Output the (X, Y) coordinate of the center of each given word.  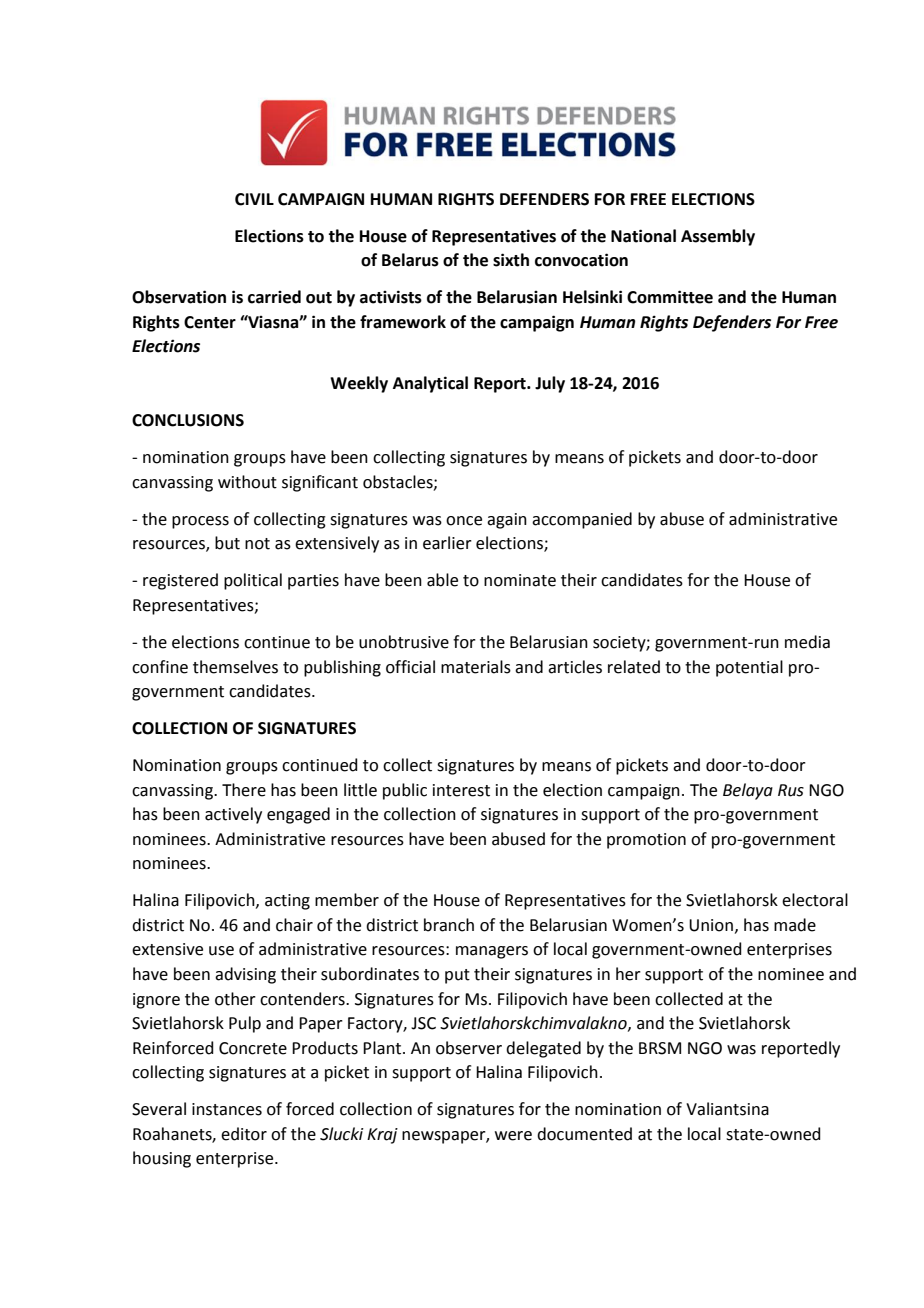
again (507, 521)
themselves (235, 667)
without (247, 482)
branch (449, 925)
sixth (511, 260)
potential (749, 668)
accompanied (582, 520)
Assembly (718, 237)
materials (476, 667)
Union (711, 925)
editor (244, 1134)
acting (287, 902)
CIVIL (254, 199)
